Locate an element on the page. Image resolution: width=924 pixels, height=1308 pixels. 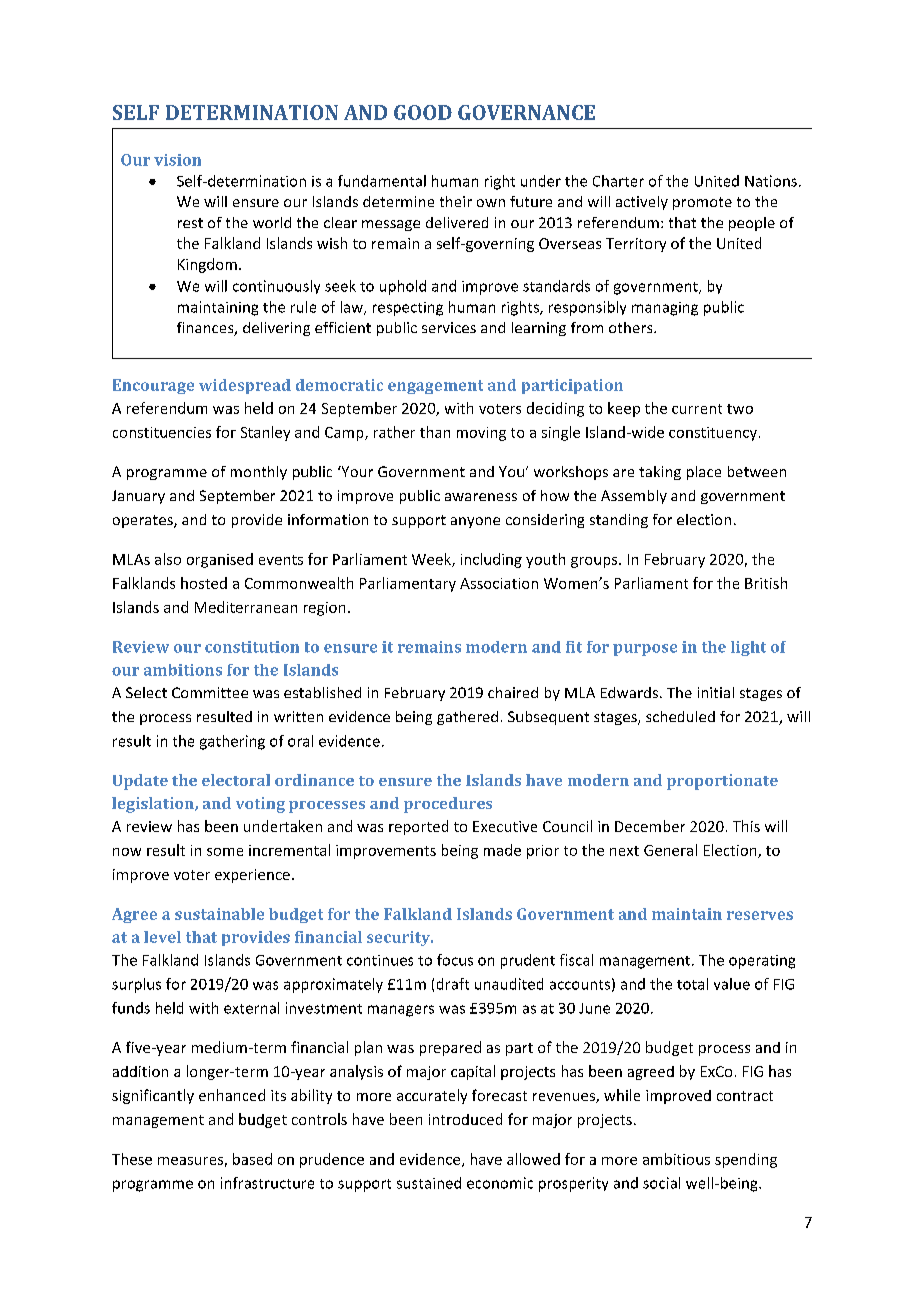
ambitions is located at coordinates (183, 670).
